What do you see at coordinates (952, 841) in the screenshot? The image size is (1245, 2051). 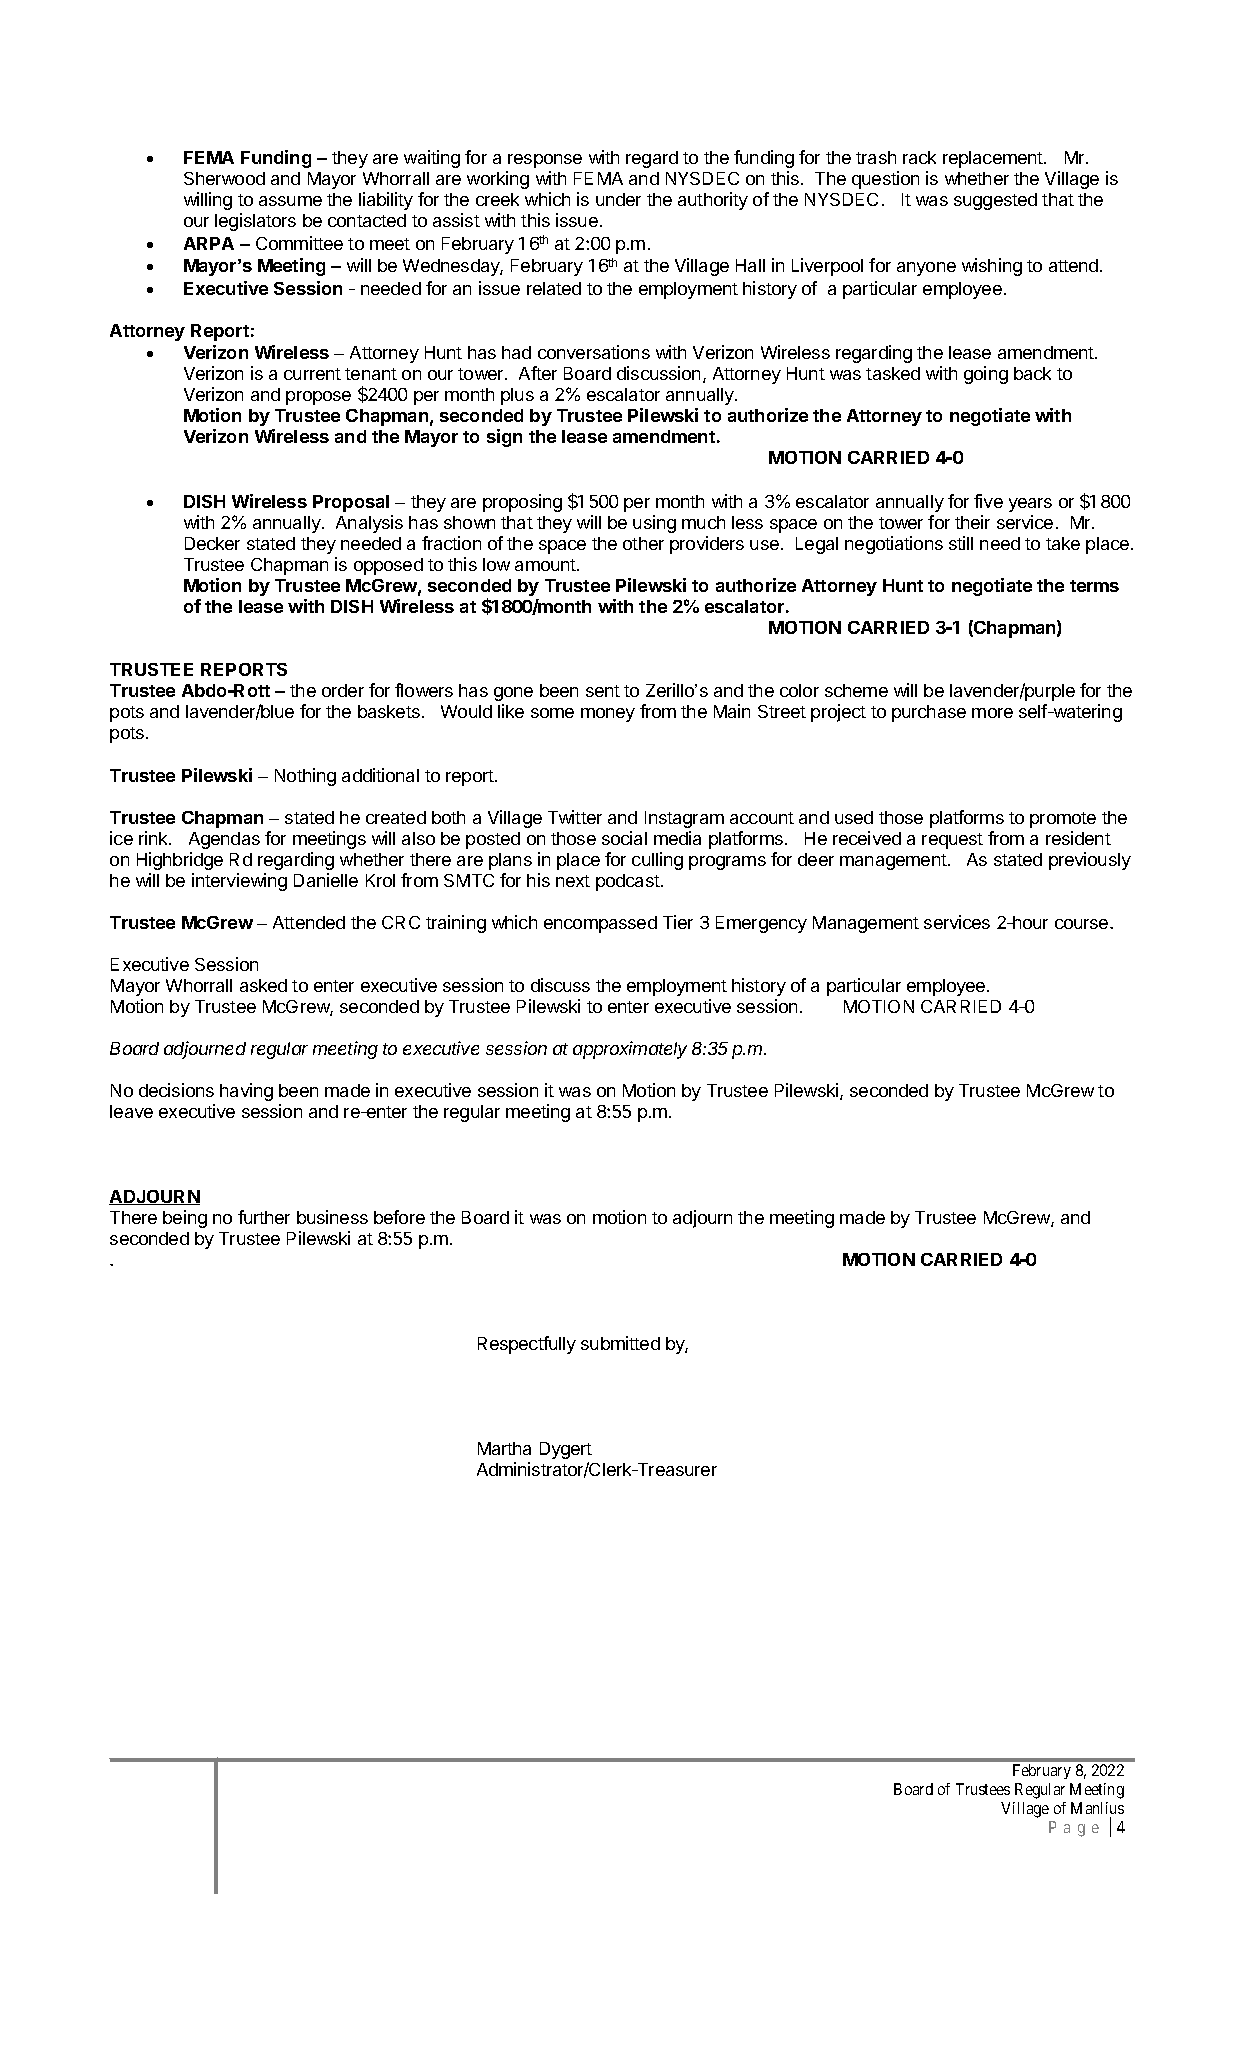 I see `request` at bounding box center [952, 841].
